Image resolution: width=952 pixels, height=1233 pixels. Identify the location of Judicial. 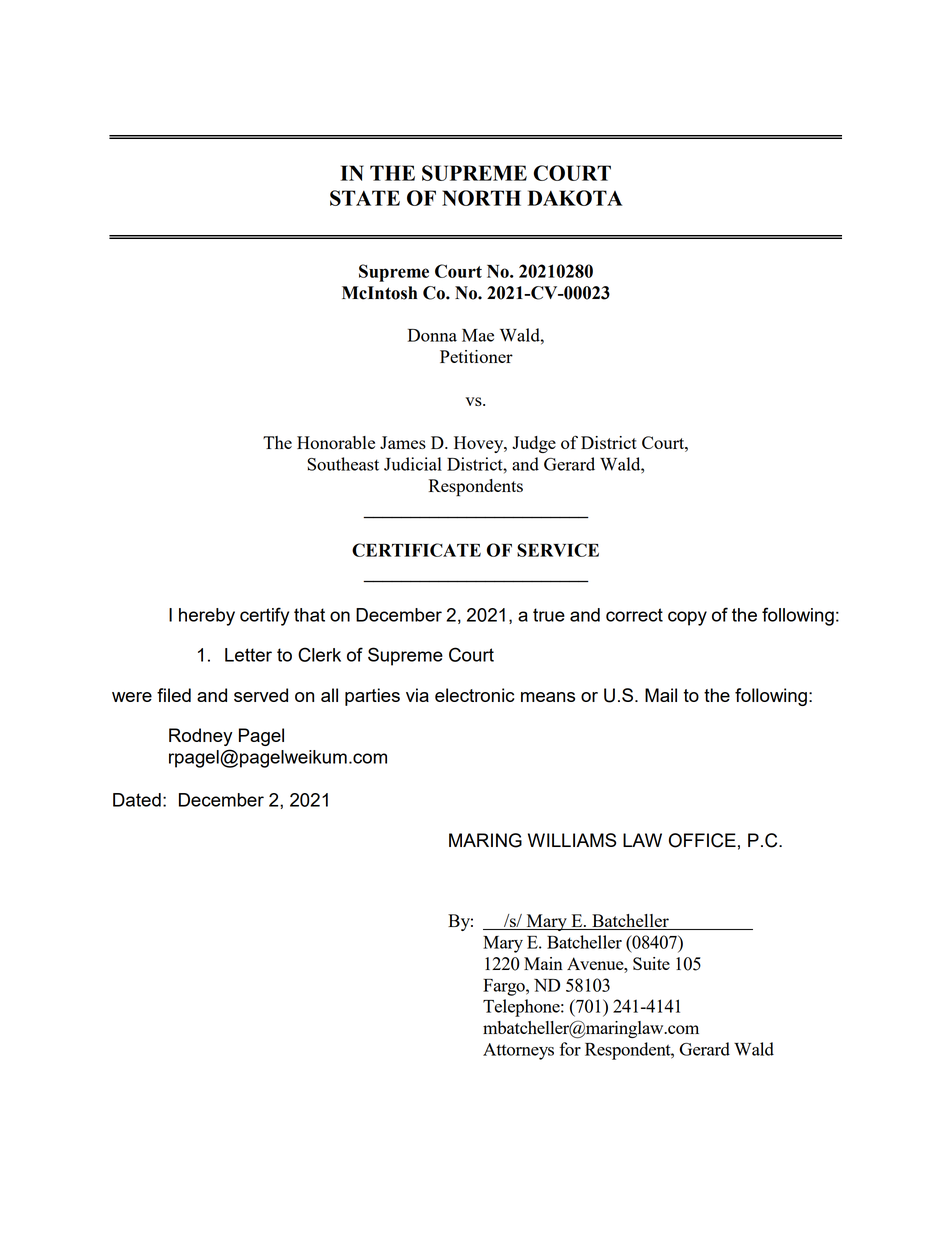
(413, 464).
